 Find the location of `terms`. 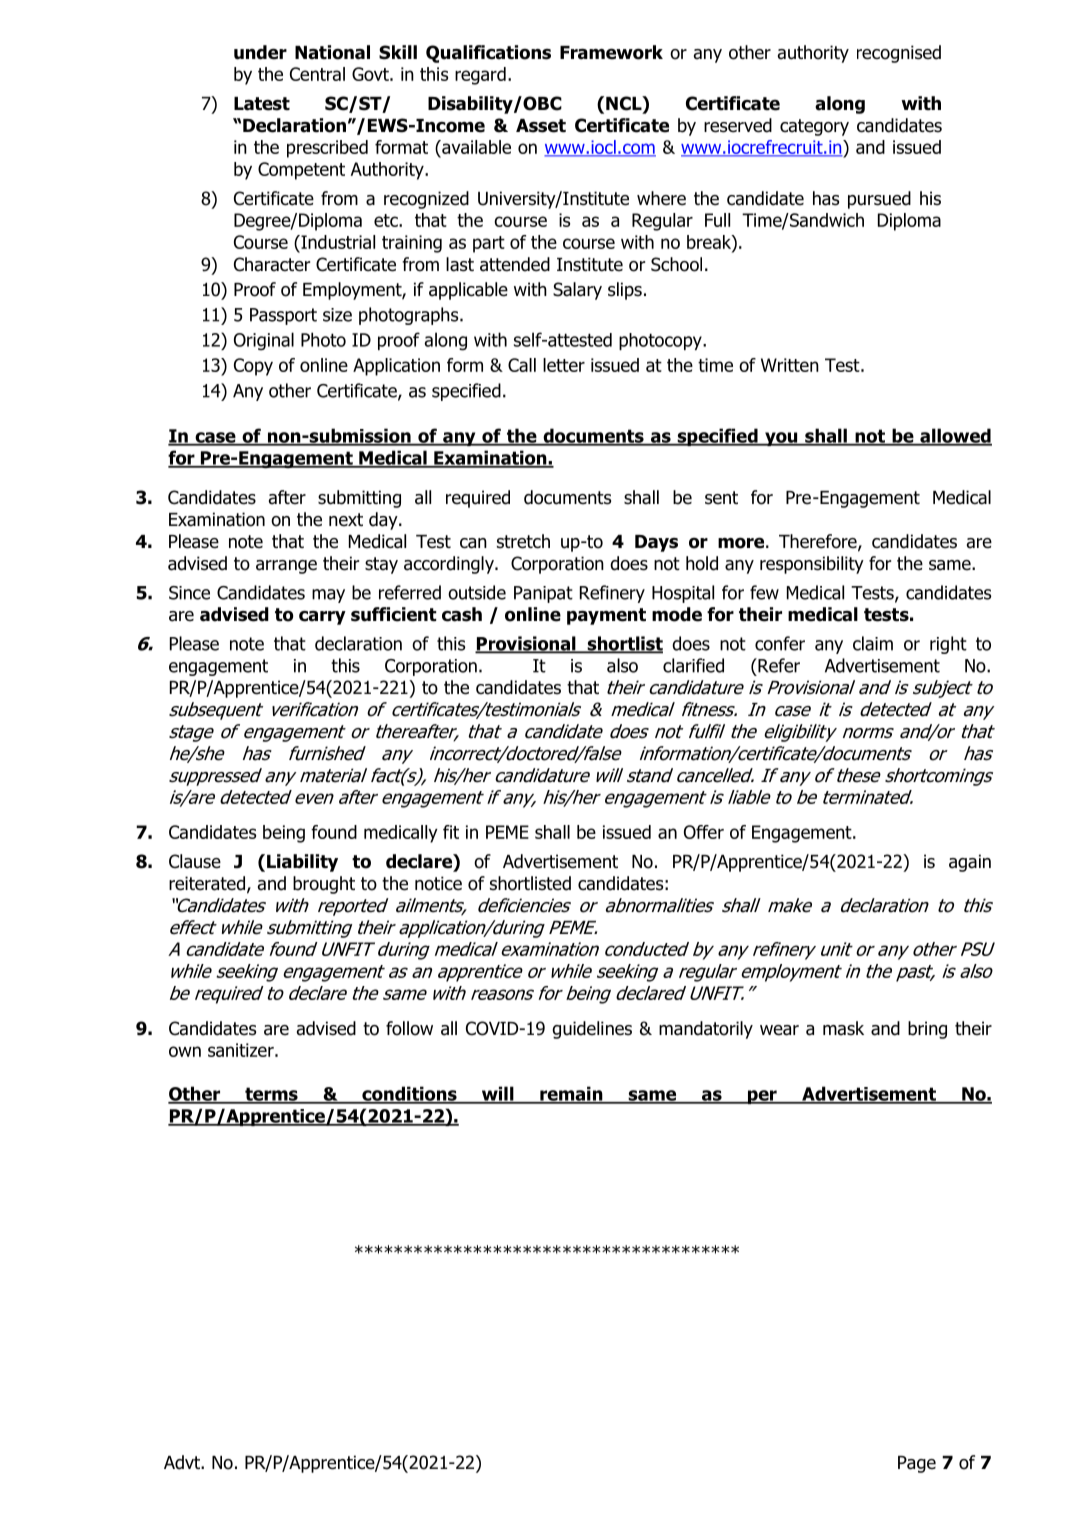

terms is located at coordinates (271, 1095).
